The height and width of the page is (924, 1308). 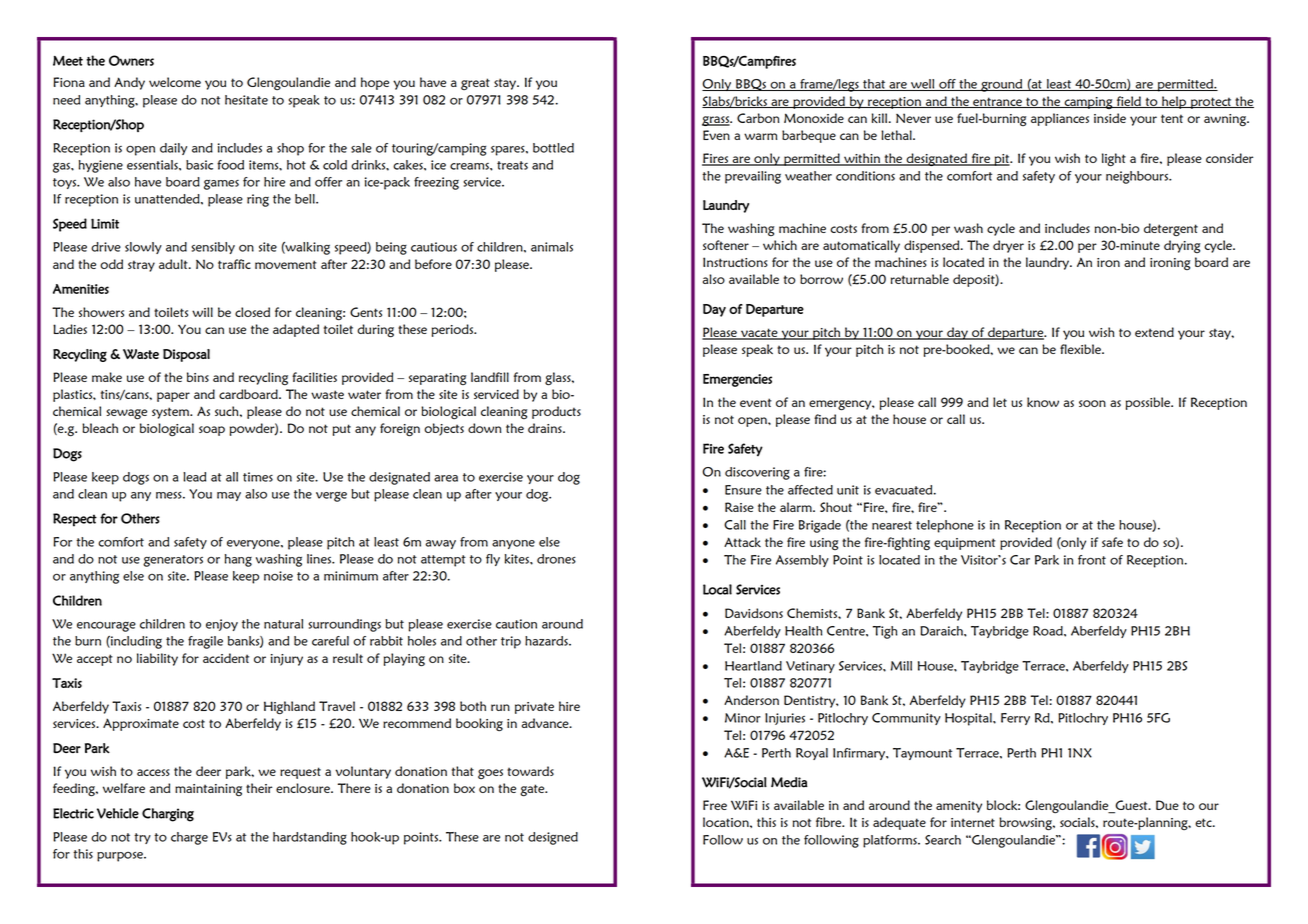 What do you see at coordinates (727, 822) in the page?
I see `location` at bounding box center [727, 822].
